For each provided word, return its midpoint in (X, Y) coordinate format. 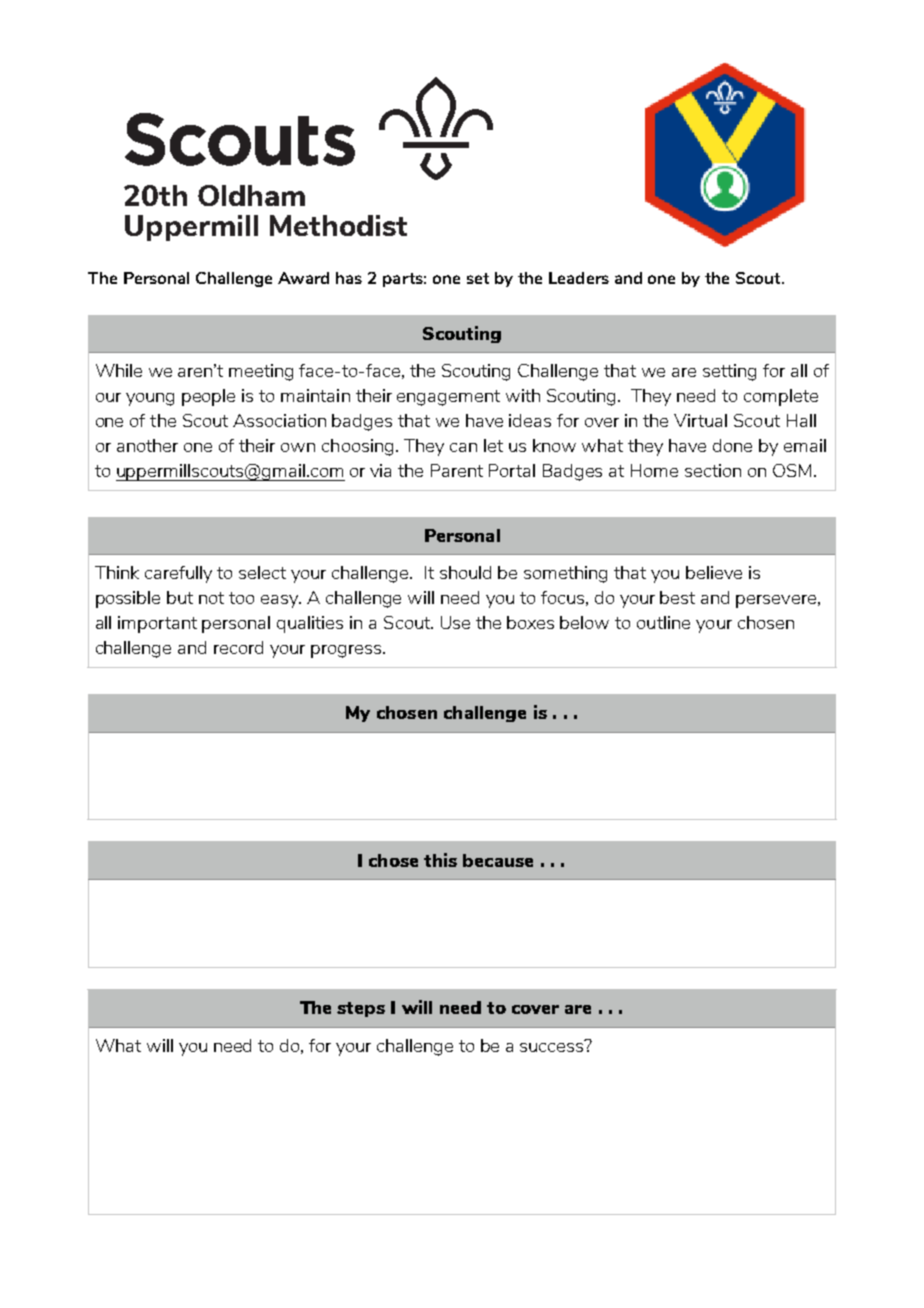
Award (303, 278)
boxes (530, 622)
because (498, 860)
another (147, 445)
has (349, 278)
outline (663, 622)
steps (361, 1009)
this (440, 860)
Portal (512, 470)
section (713, 470)
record (238, 647)
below (584, 622)
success (553, 1046)
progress (346, 651)
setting (729, 372)
